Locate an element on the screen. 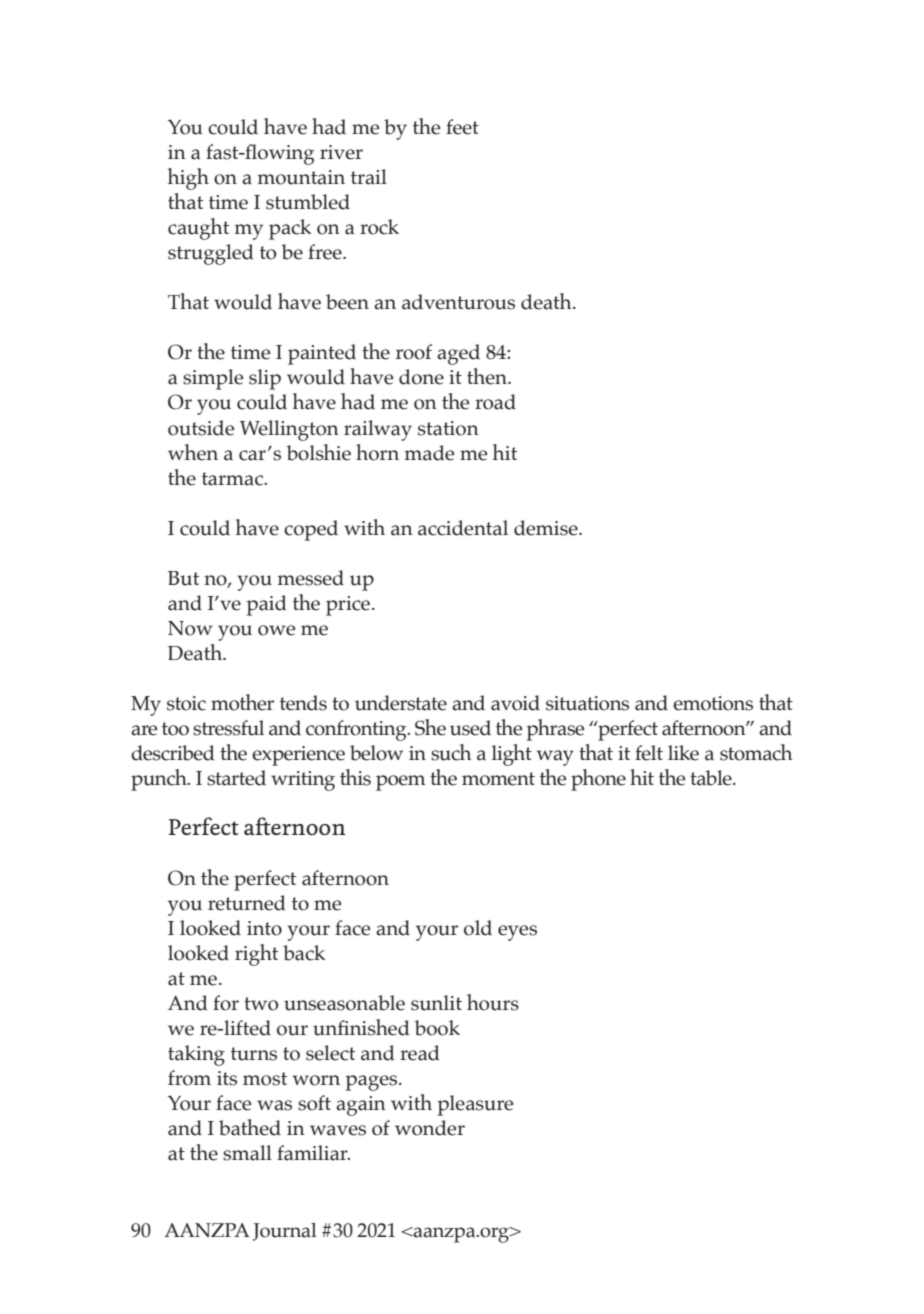 The width and height of the screenshot is (924, 1314). right is located at coordinates (256, 955).
